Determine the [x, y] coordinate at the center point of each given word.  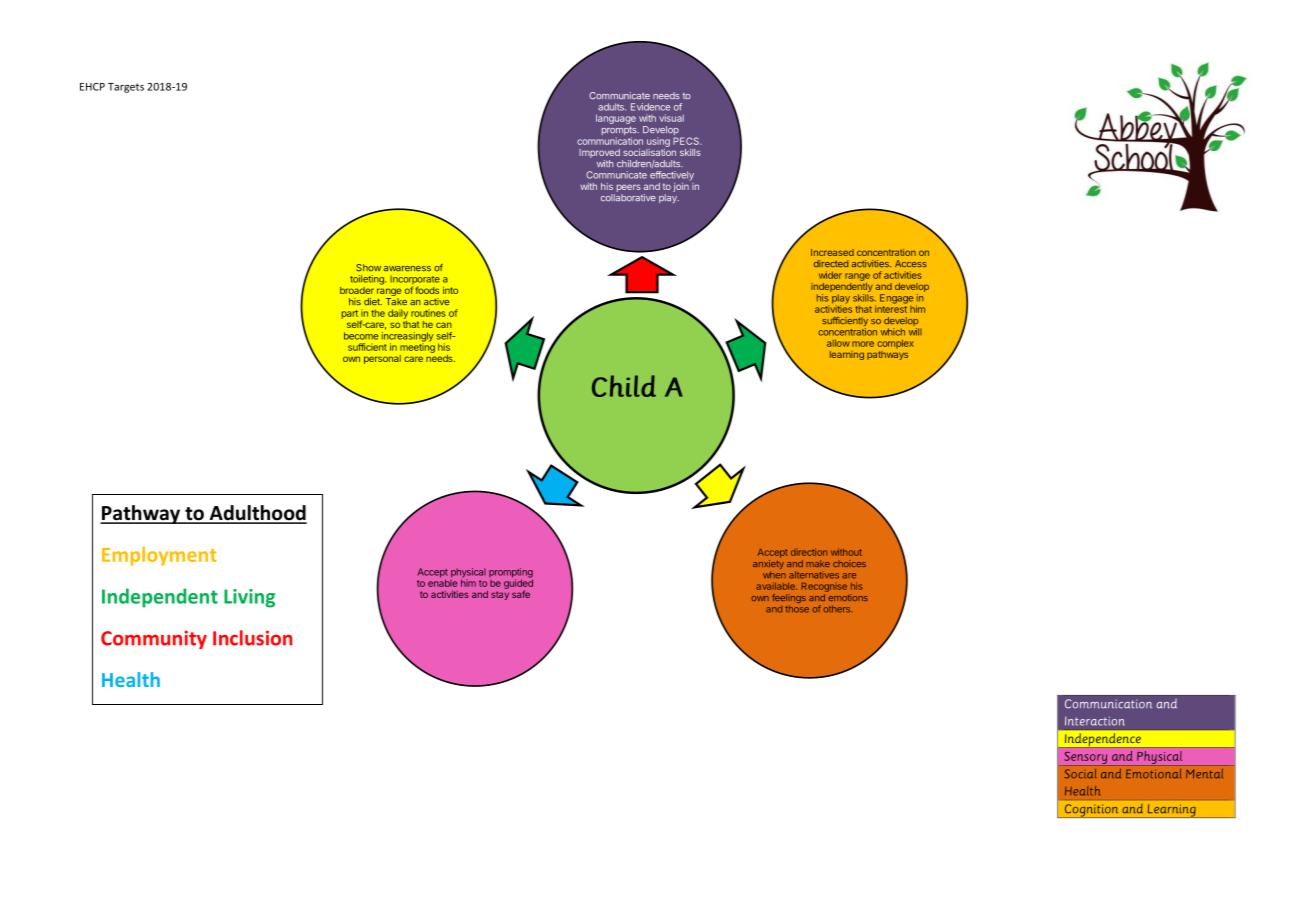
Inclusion [252, 638]
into [450, 290]
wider [830, 275]
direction [809, 552]
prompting [511, 574]
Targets [126, 88]
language [616, 119]
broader [357, 290]
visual [671, 118]
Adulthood [257, 514]
